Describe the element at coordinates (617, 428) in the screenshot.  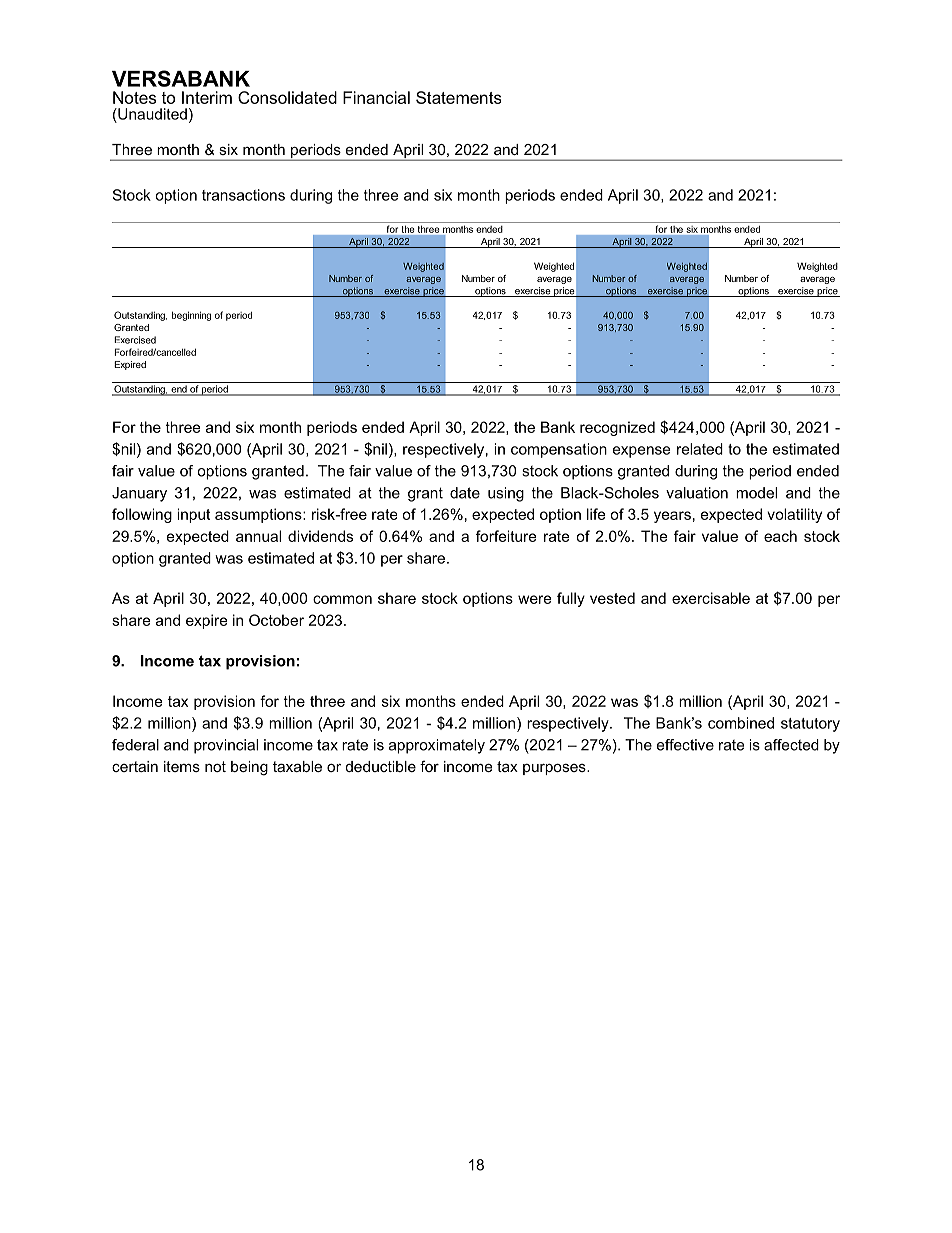
I see `recognized` at that location.
